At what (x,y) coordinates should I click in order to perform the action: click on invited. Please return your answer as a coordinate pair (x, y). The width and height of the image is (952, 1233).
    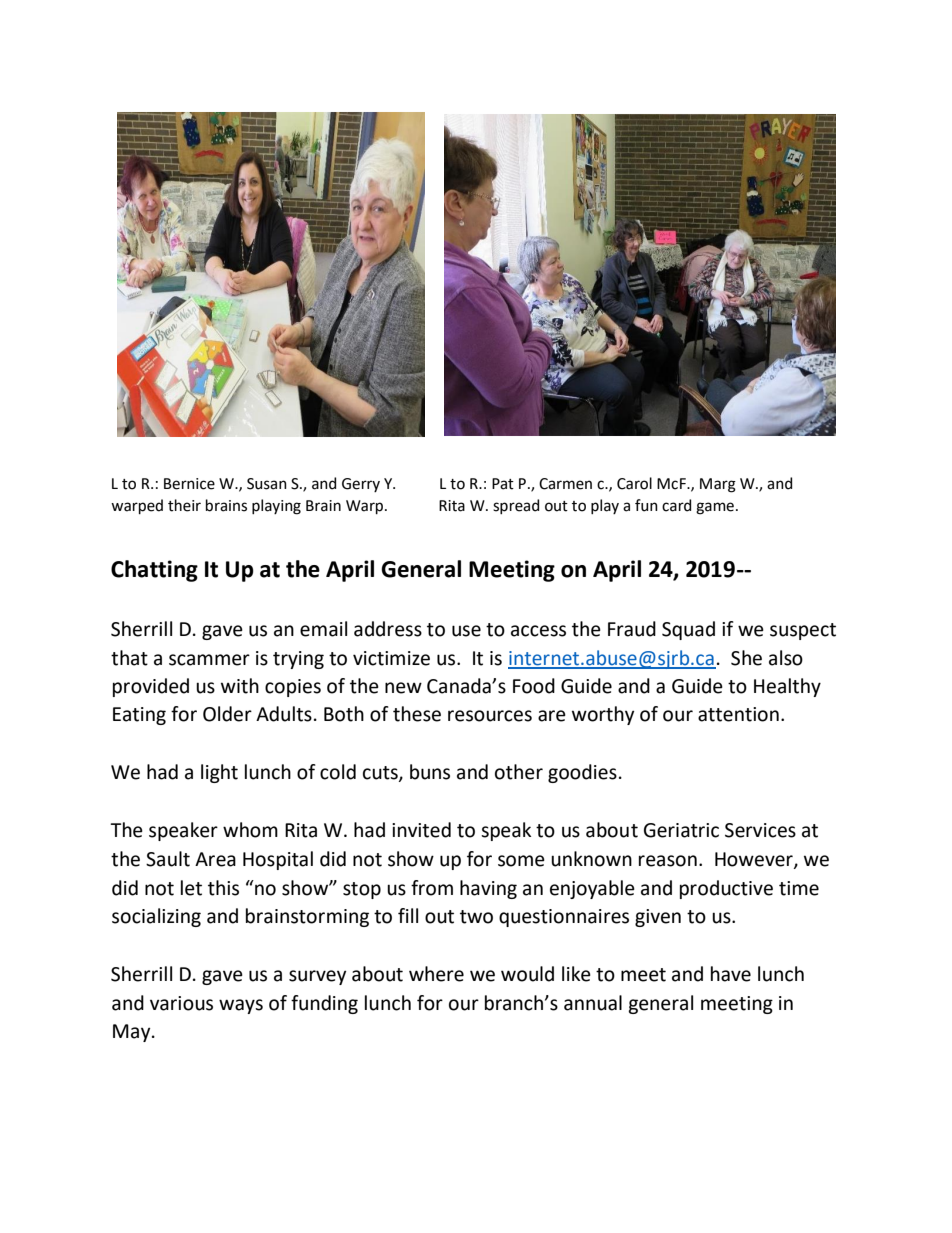
    Looking at the image, I should click on (421, 830).
